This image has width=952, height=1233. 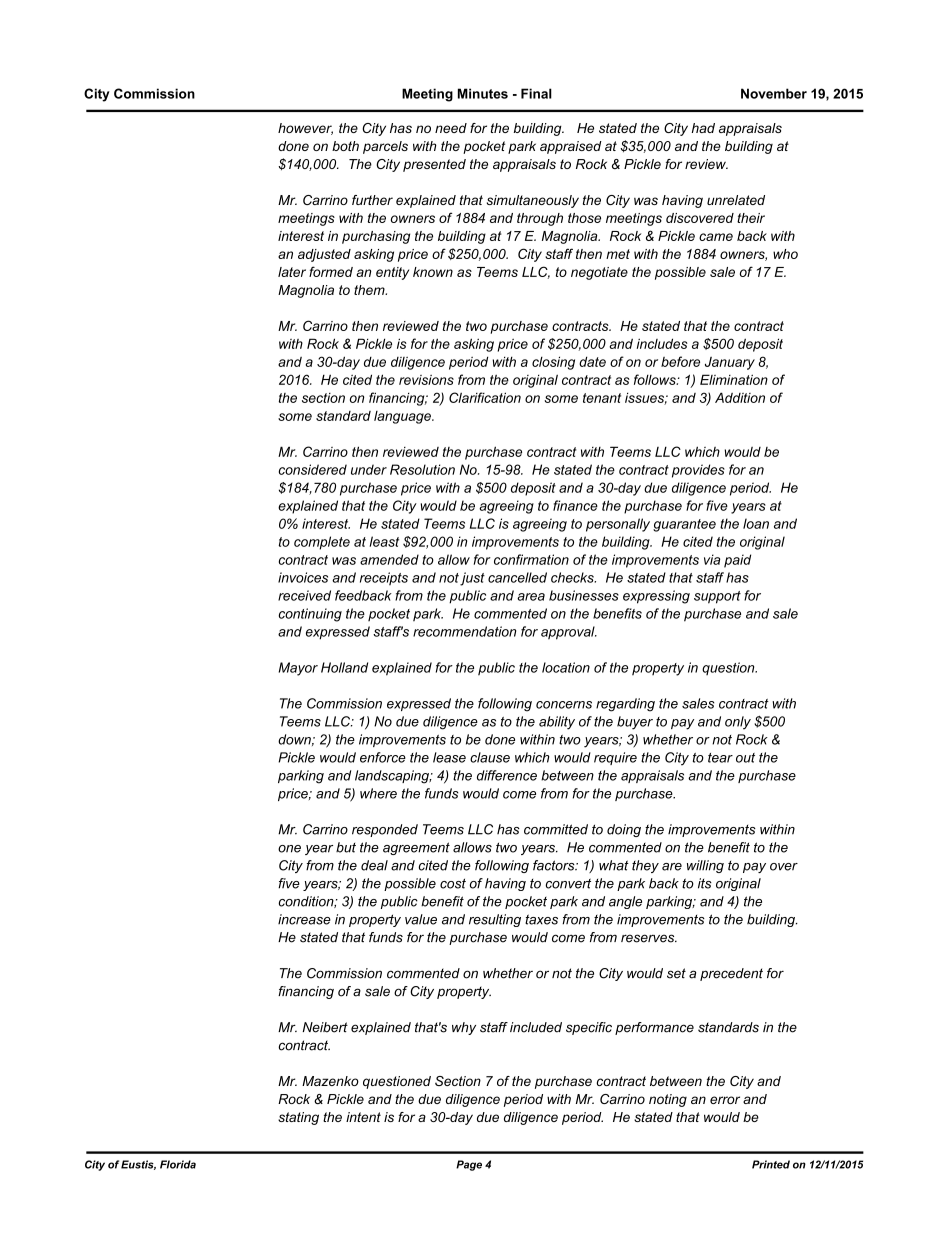 I want to click on stating, so click(x=298, y=1118).
